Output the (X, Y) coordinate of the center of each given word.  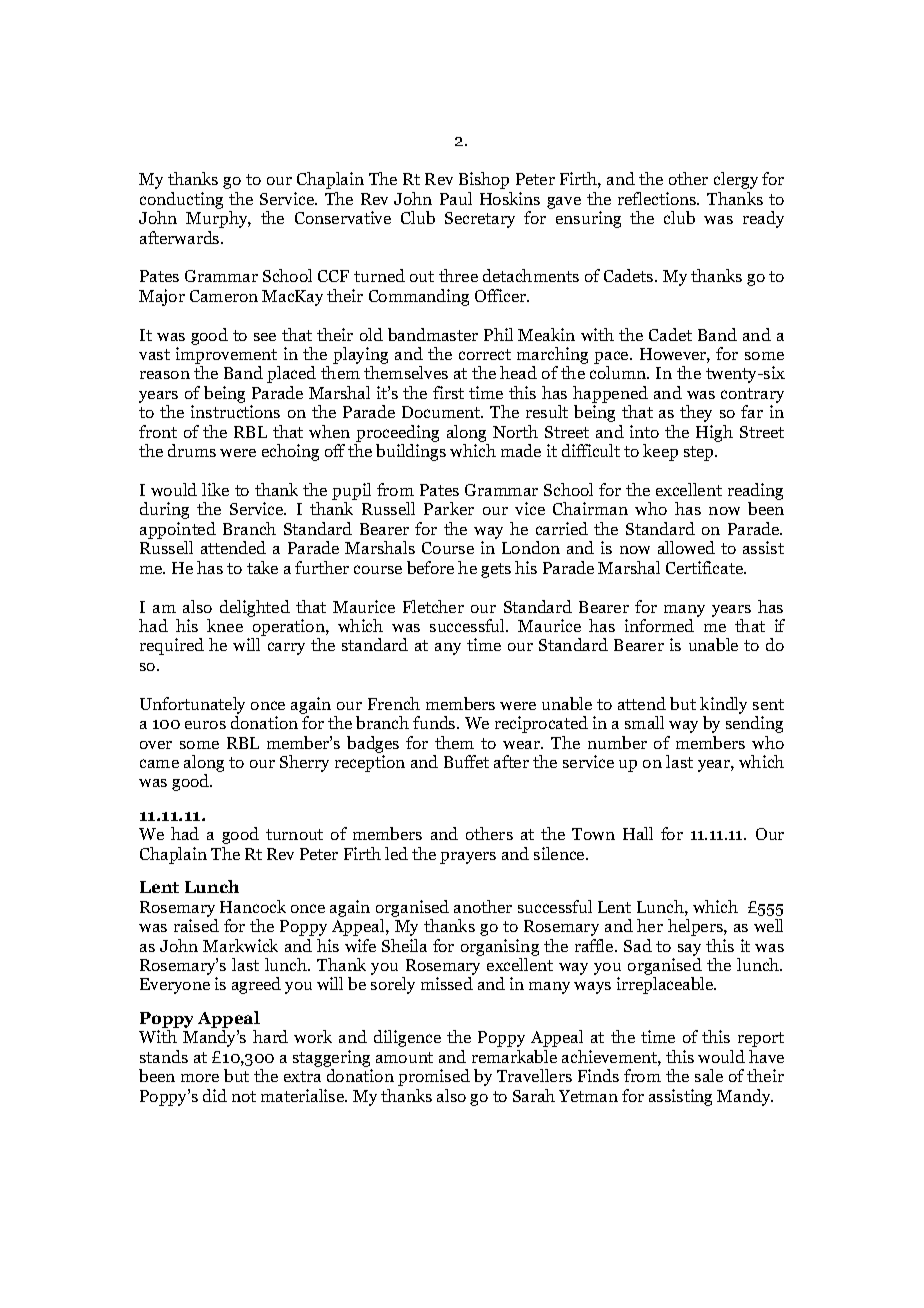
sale (709, 1075)
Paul (456, 198)
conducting (181, 200)
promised (434, 1077)
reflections (658, 198)
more (200, 1078)
